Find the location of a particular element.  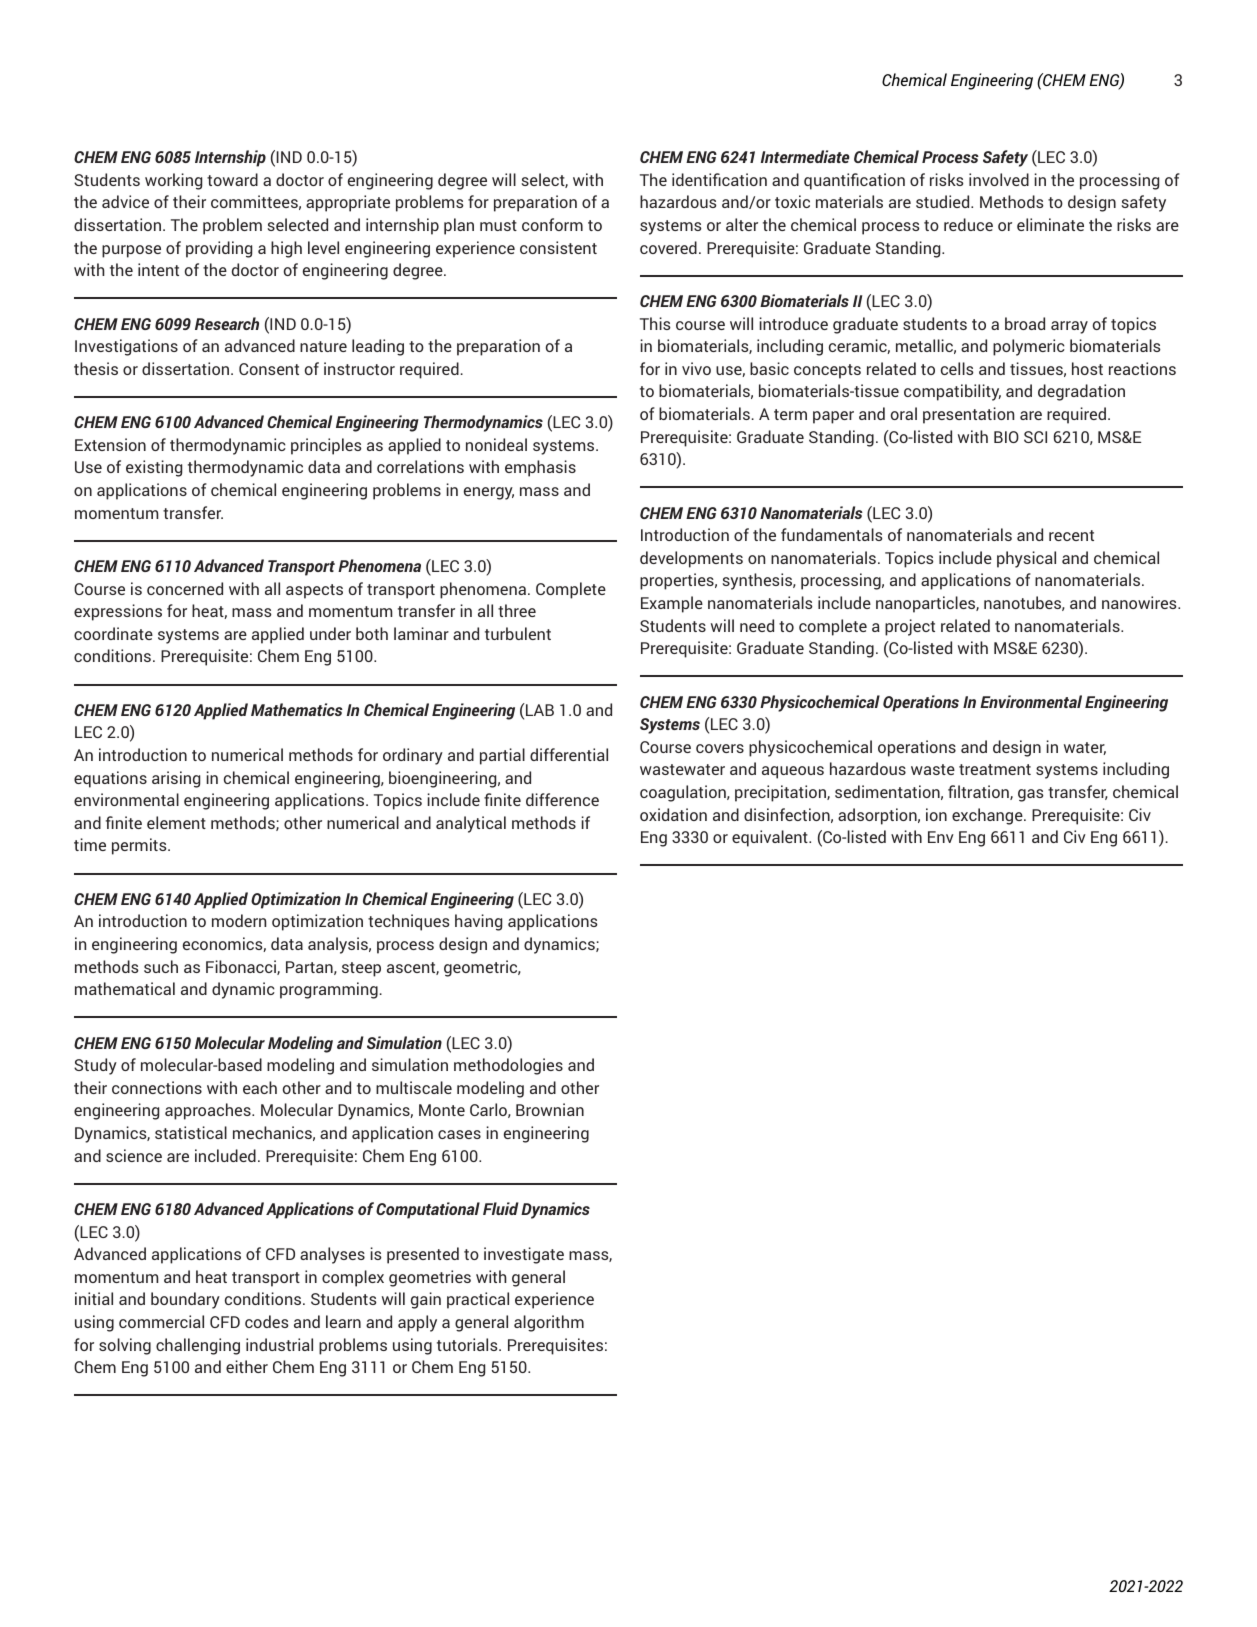

arising is located at coordinates (176, 779).
